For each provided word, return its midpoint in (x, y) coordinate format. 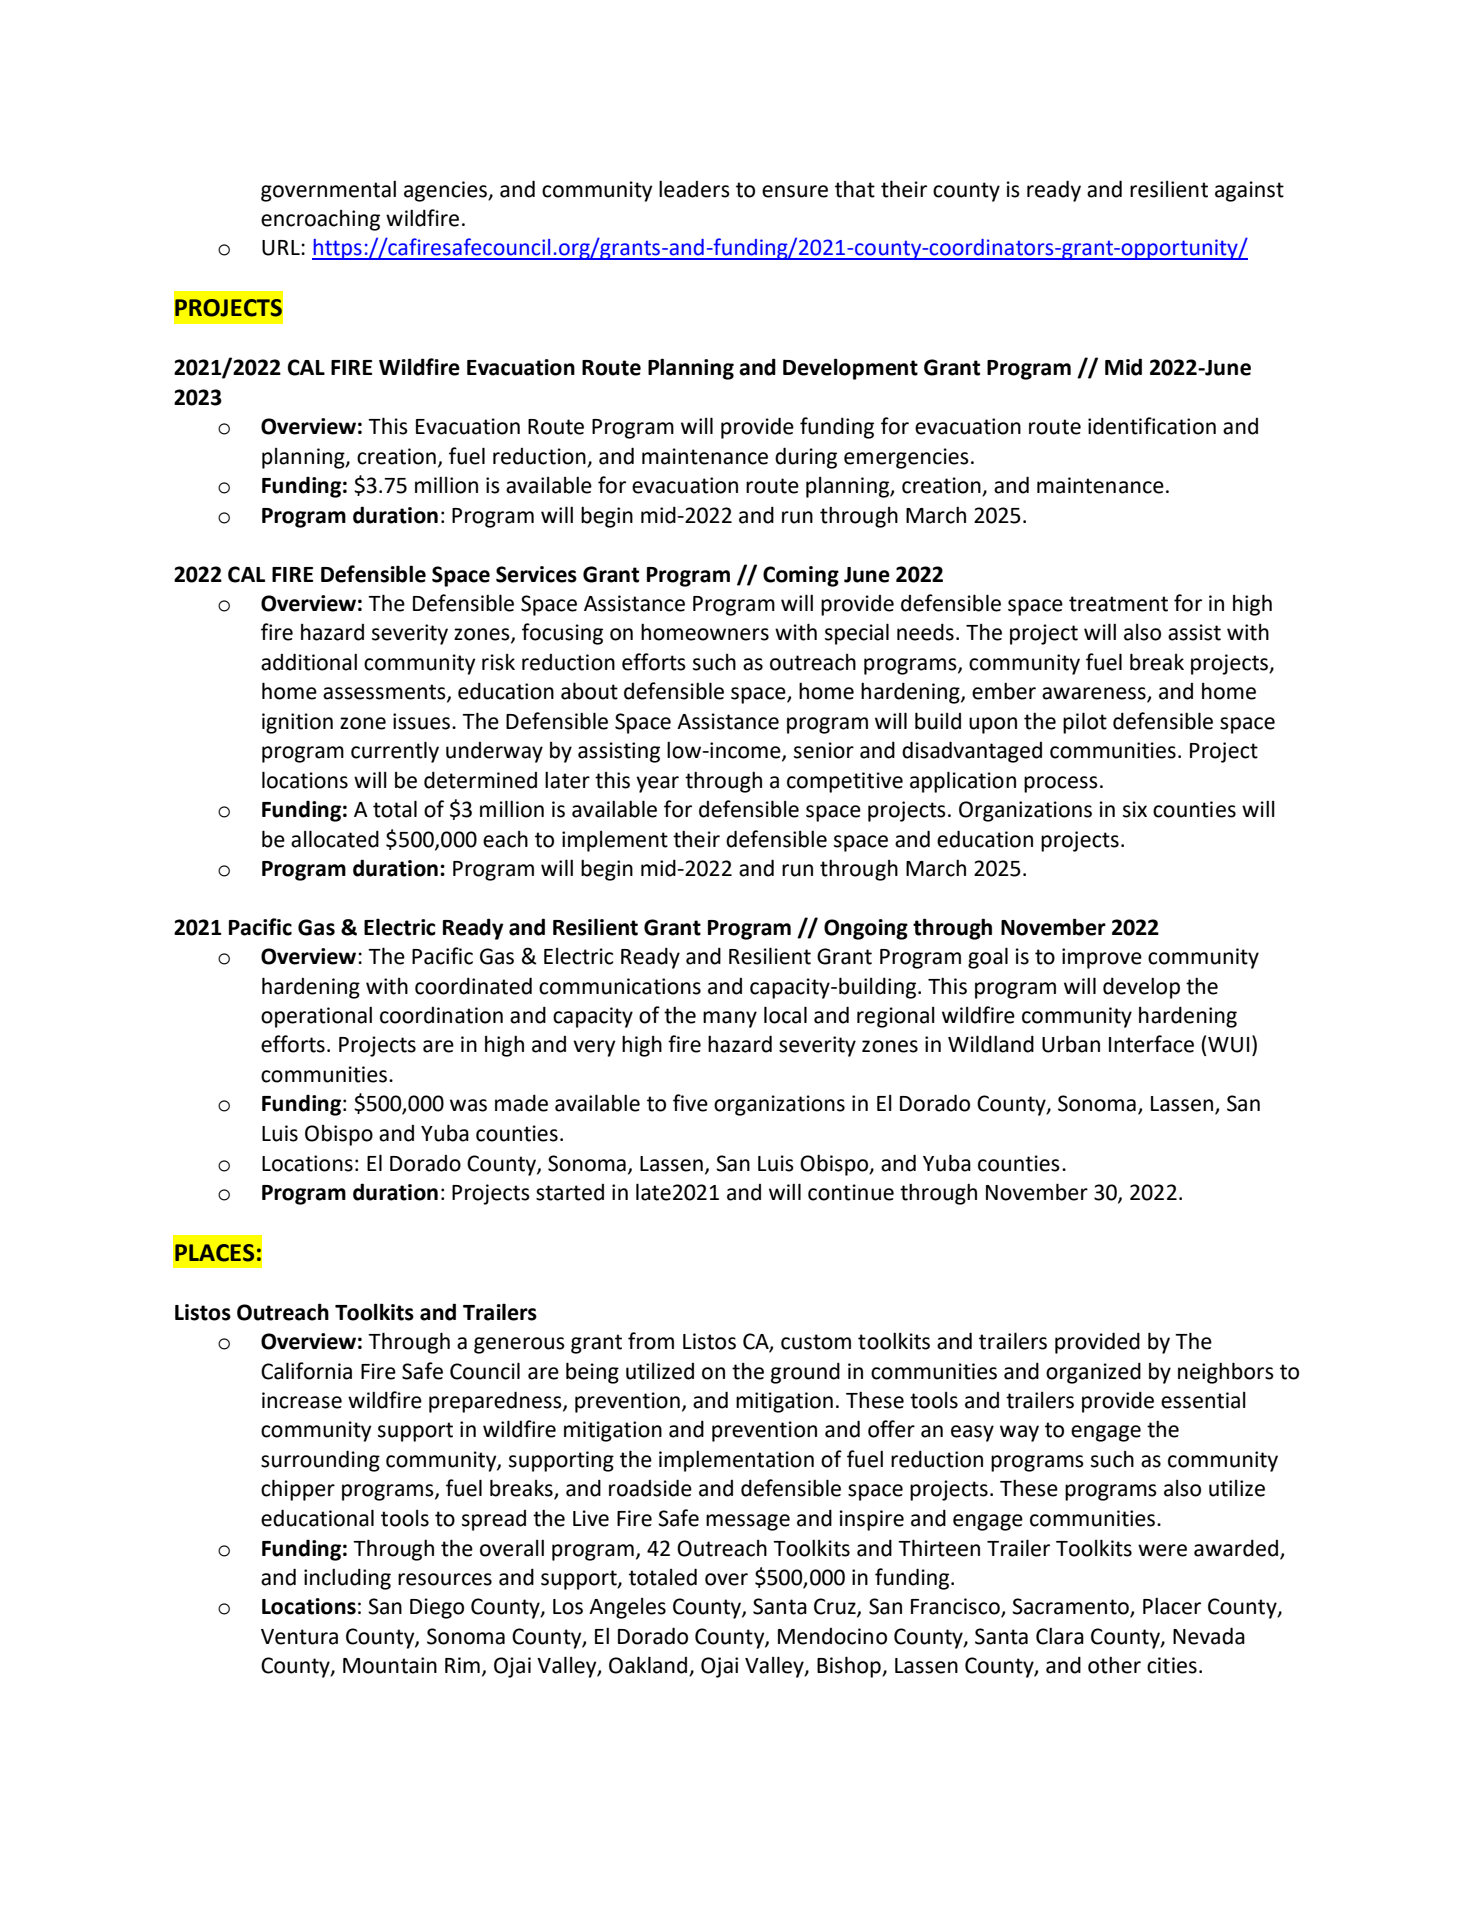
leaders (694, 189)
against (1249, 191)
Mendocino (832, 1636)
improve (1102, 958)
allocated (335, 839)
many (730, 1019)
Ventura (299, 1637)
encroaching (320, 220)
